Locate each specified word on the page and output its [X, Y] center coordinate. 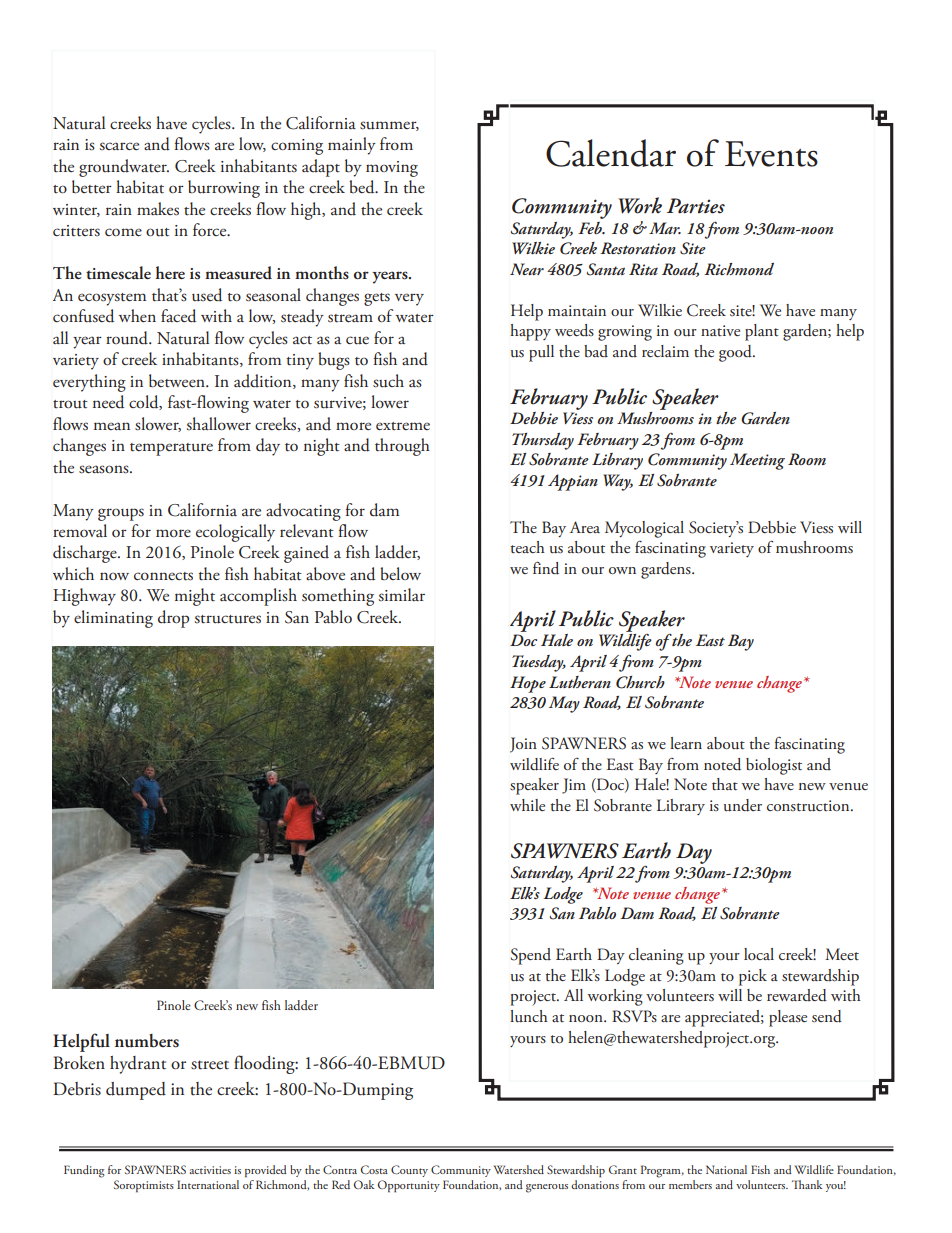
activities [210, 1170]
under [743, 805]
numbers [147, 1041]
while [527, 805]
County [409, 1171]
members [690, 1184]
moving [392, 169]
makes [158, 209]
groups [121, 514]
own [622, 570]
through [402, 447]
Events [771, 154]
